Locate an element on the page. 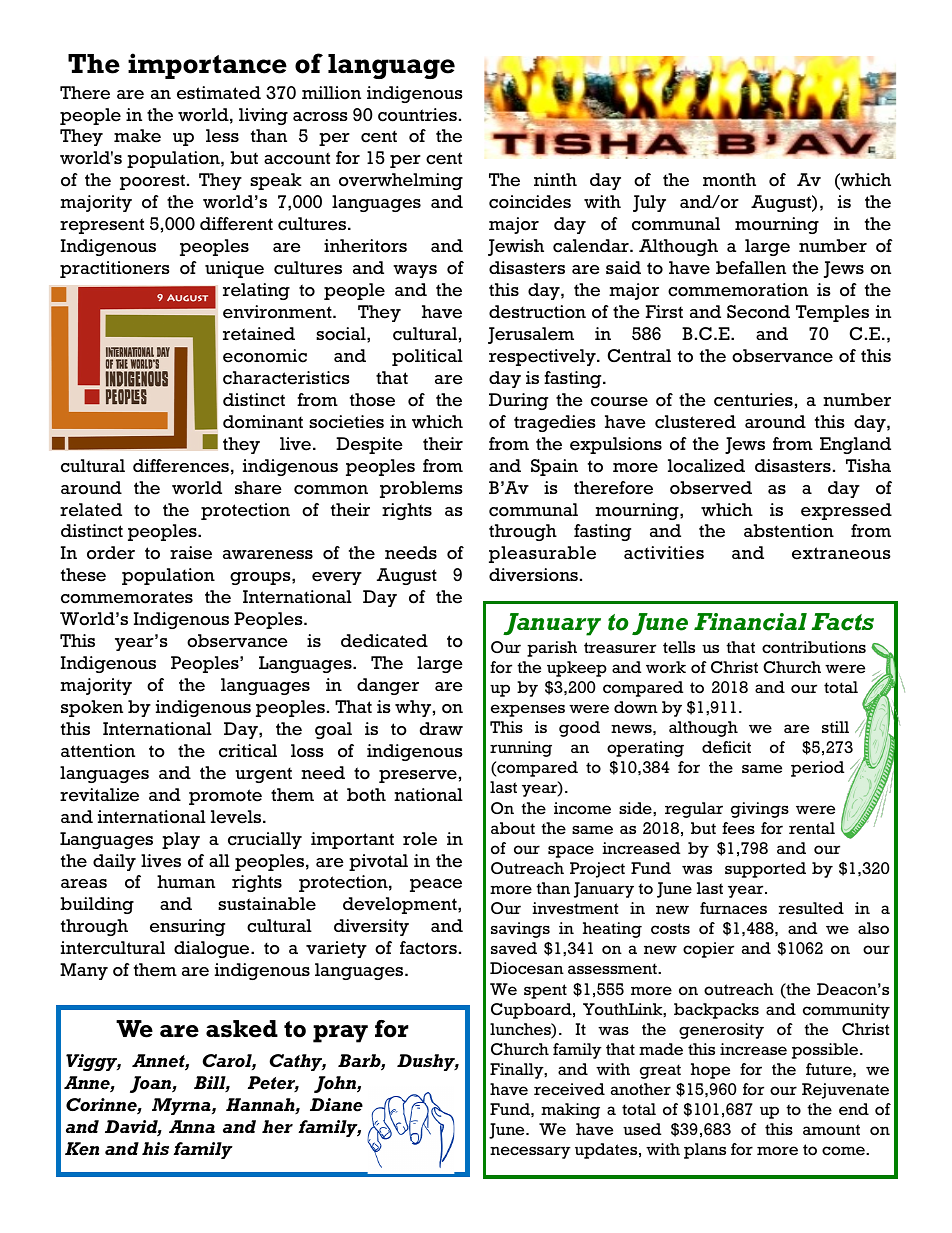  asked is located at coordinates (242, 1029).
